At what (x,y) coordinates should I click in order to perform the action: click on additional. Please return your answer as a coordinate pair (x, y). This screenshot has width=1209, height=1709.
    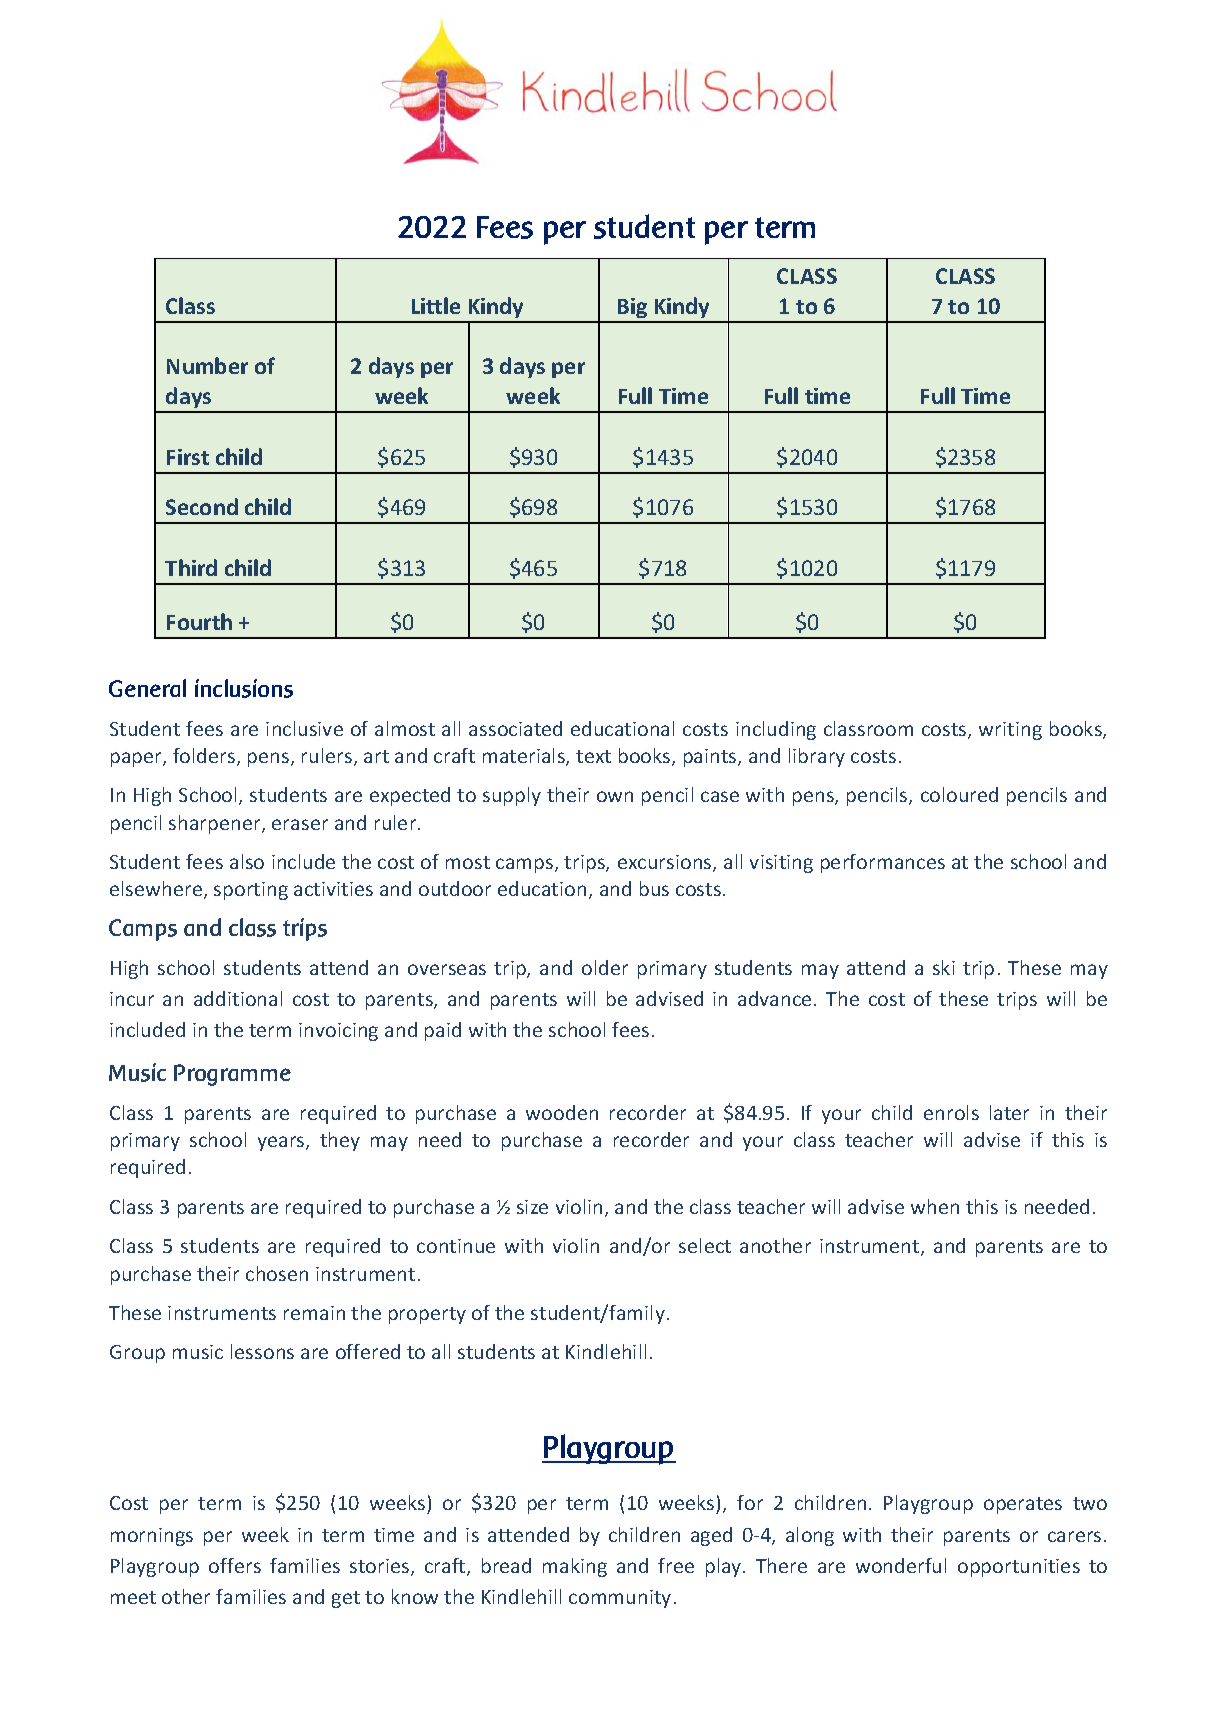
    Looking at the image, I should click on (238, 998).
